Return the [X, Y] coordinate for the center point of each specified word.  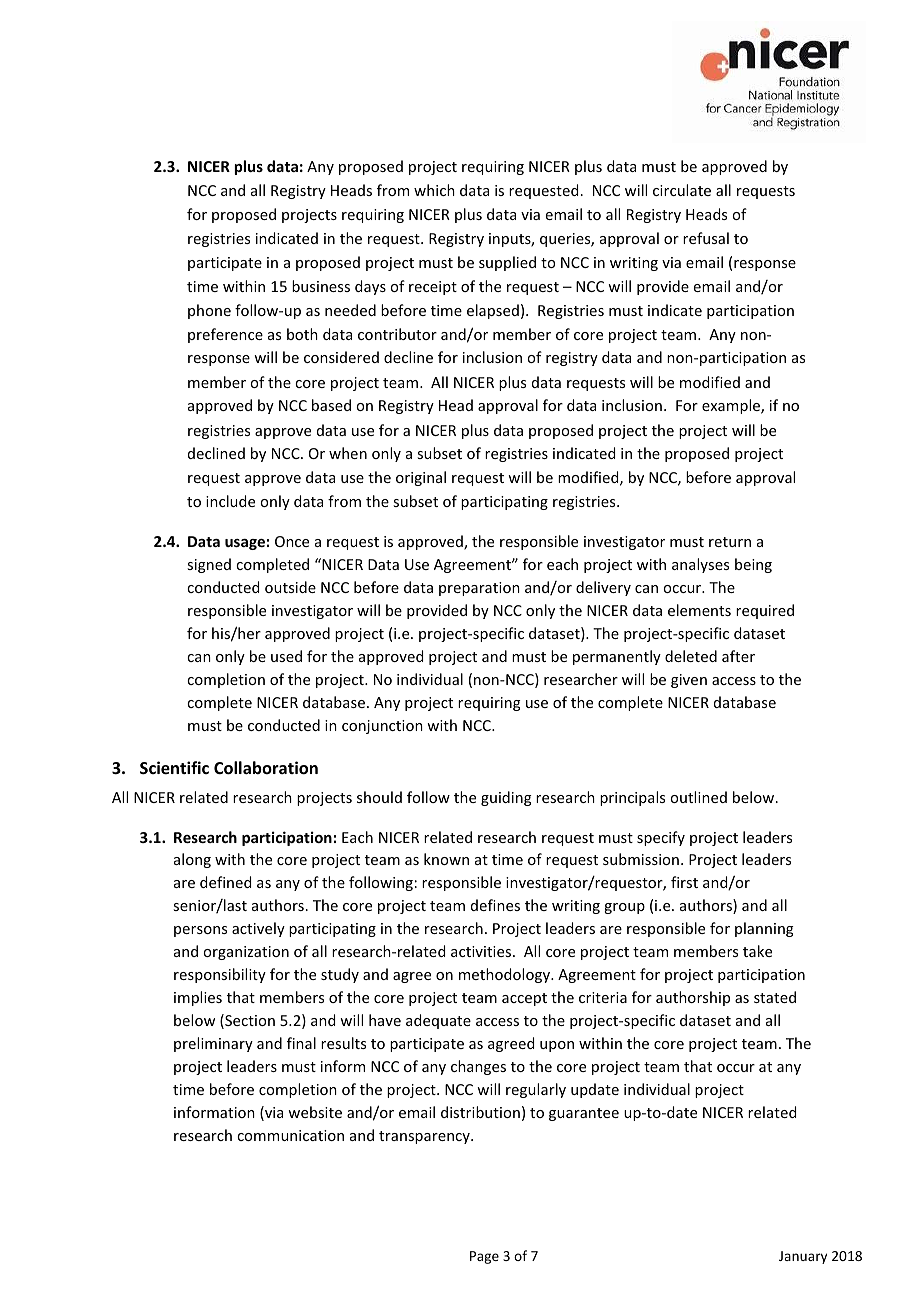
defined [225, 882]
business [321, 286]
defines [495, 905]
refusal [706, 238]
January [803, 1257]
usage [245, 544]
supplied [507, 263]
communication [290, 1135]
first [684, 882]
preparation [479, 589]
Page [484, 1257]
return [730, 542]
